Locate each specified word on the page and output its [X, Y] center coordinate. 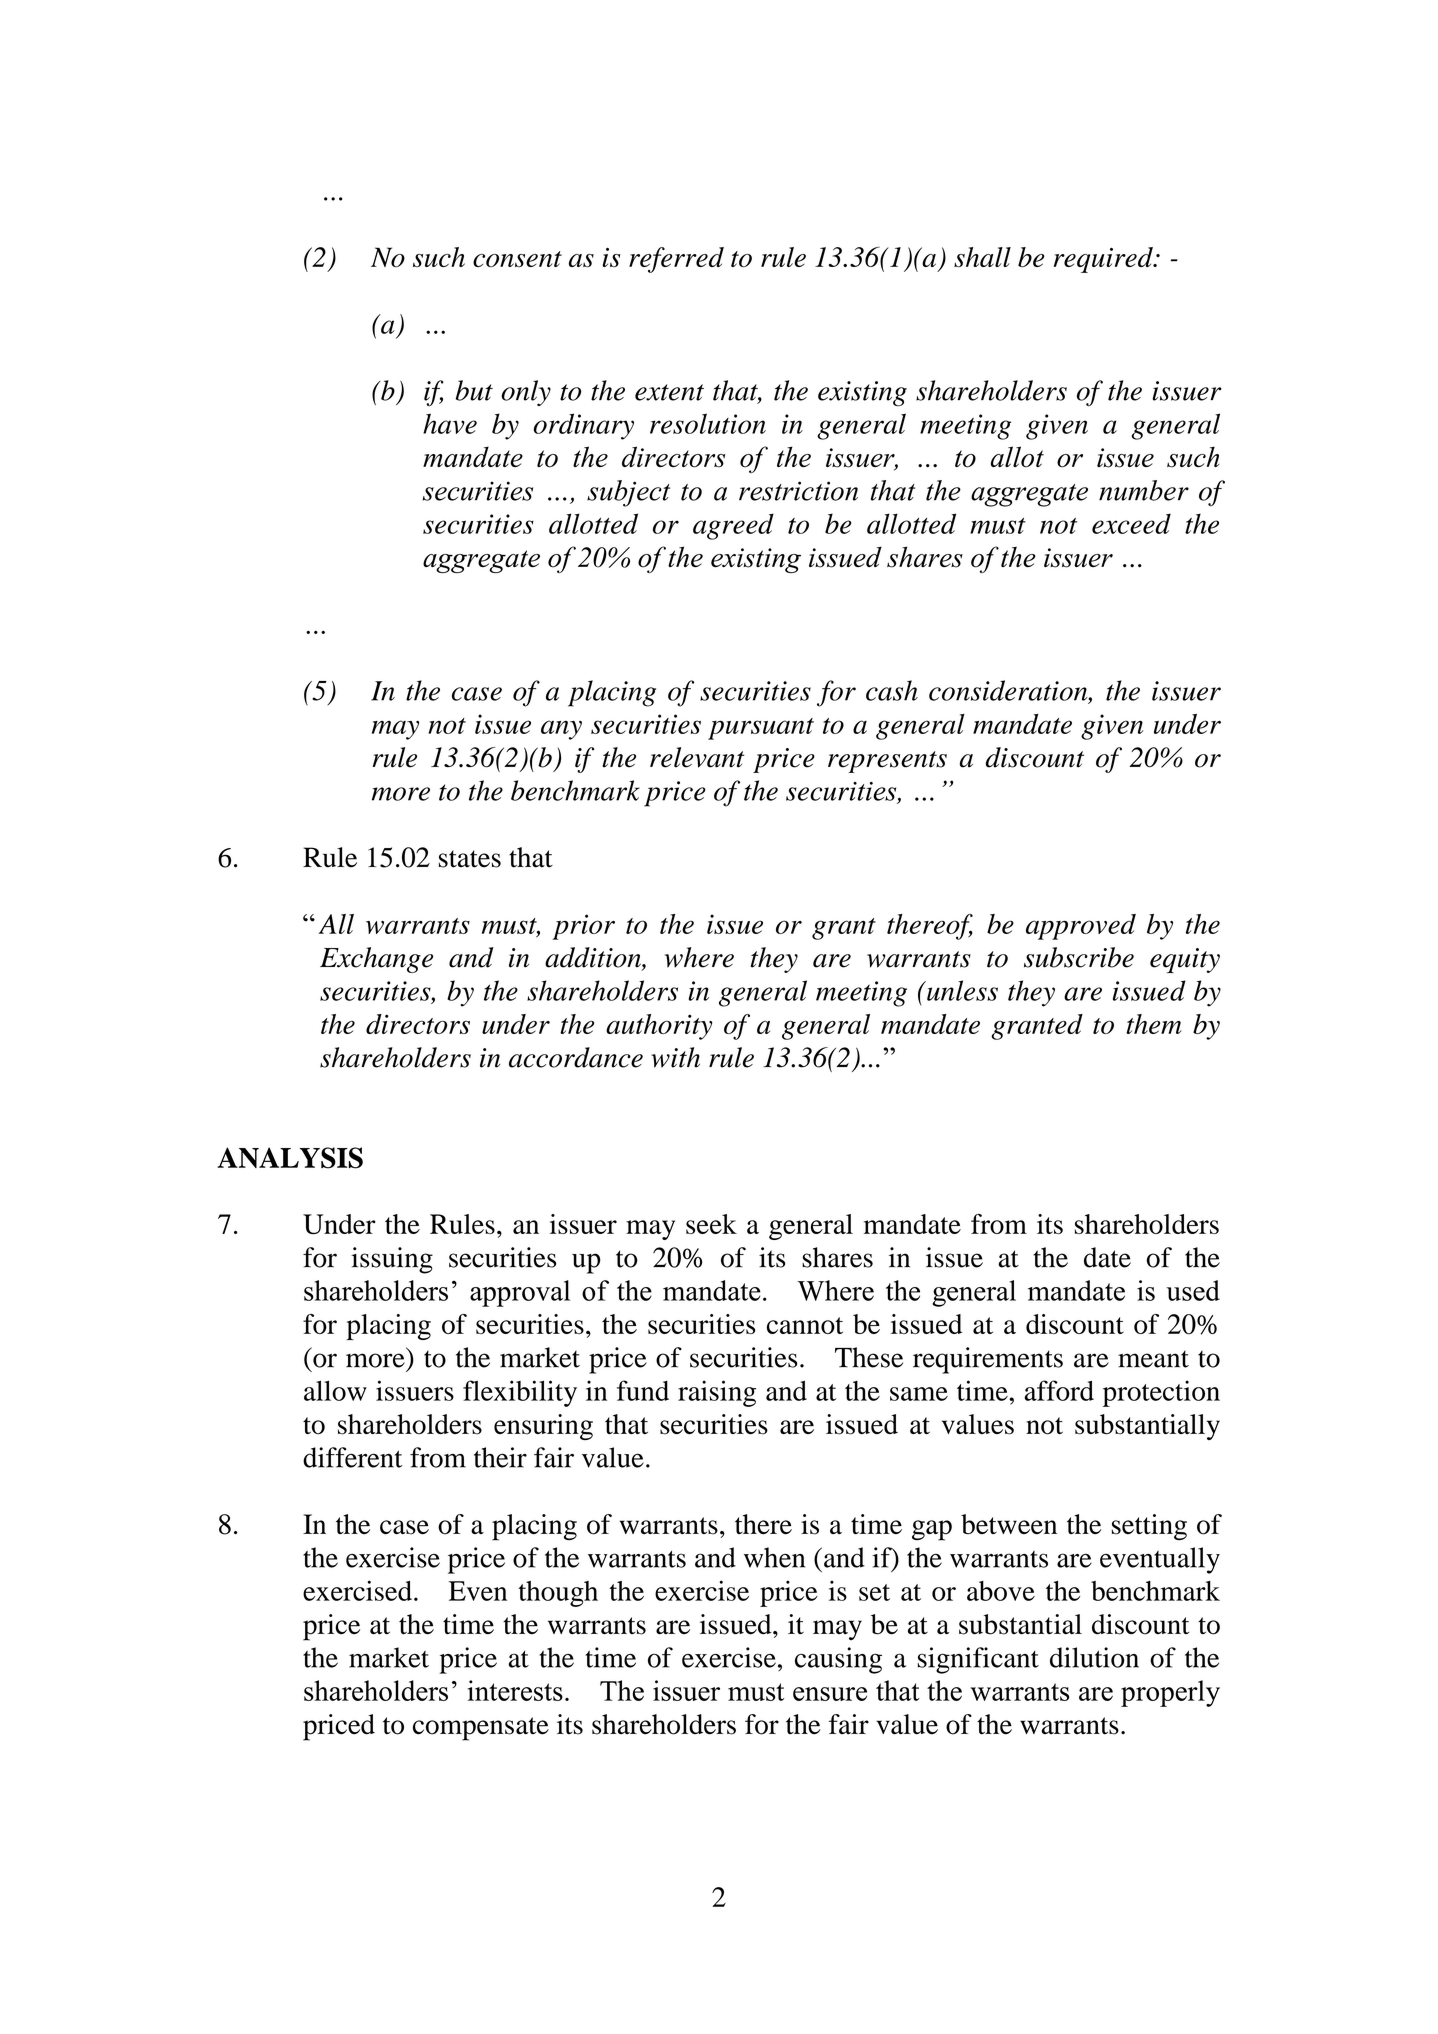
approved [1081, 927]
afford [1059, 1390]
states [469, 859]
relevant [697, 757]
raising [717, 1393]
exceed [1131, 524]
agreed [733, 526]
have [450, 423]
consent [517, 259]
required [1104, 260]
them [1154, 1024]
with [675, 1057]
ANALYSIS [290, 1158]
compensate [481, 1729]
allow [335, 1391]
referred [676, 260]
